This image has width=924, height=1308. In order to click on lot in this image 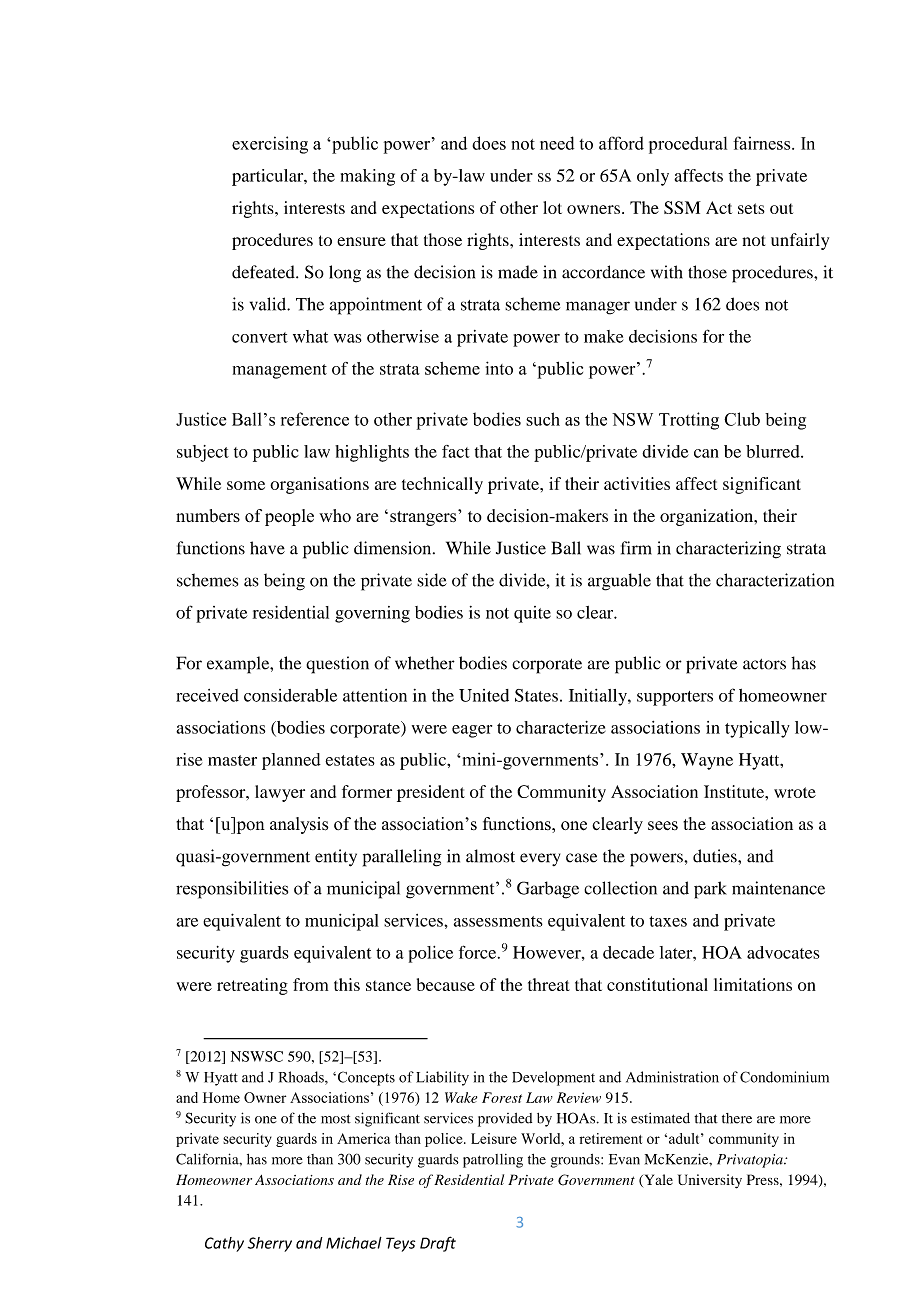, I will do `click(552, 207)`.
